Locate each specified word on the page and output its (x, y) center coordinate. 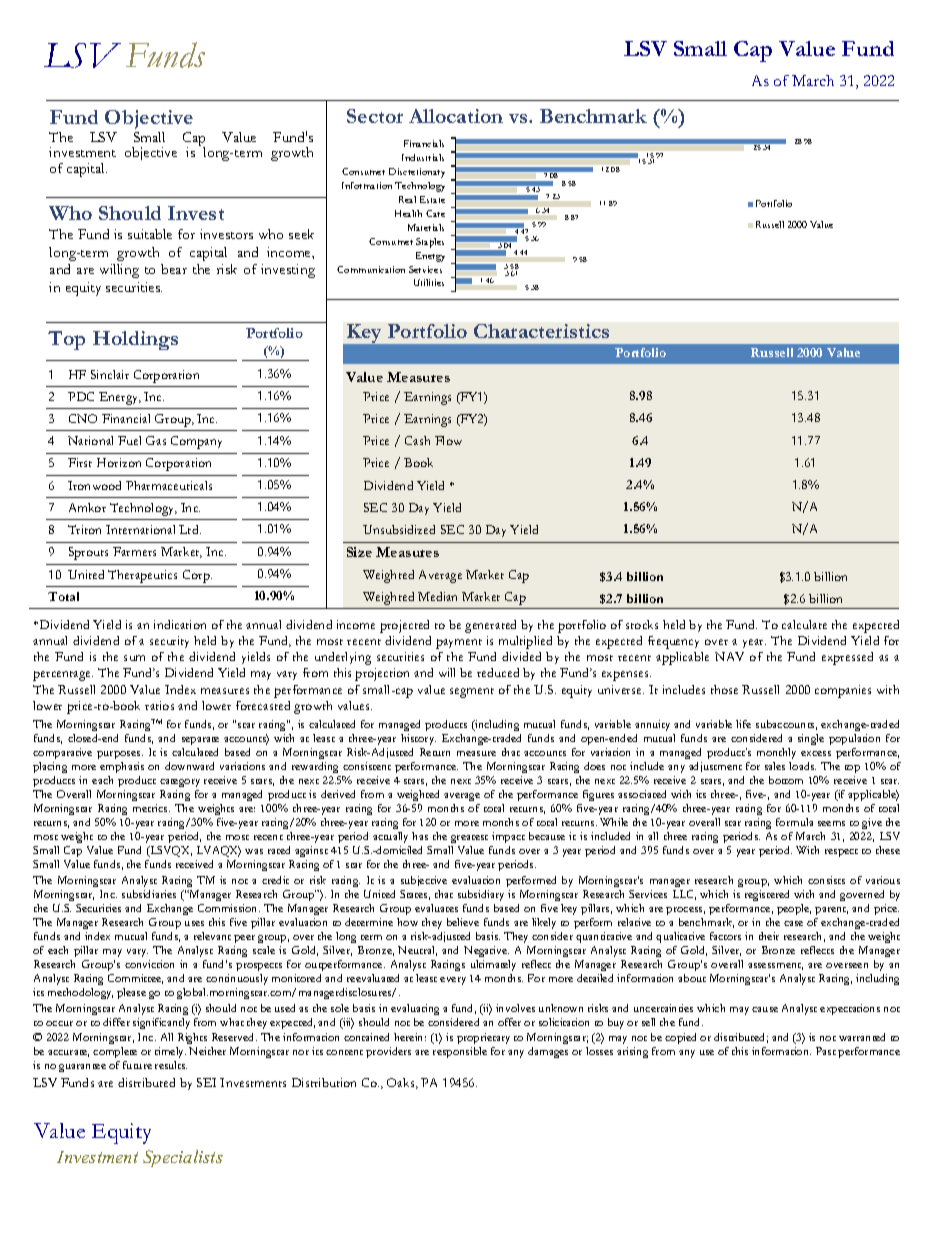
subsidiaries (149, 894)
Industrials (423, 157)
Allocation (456, 116)
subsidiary (481, 895)
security (169, 642)
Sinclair (110, 374)
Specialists (183, 1158)
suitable (150, 234)
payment (459, 644)
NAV (729, 656)
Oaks (402, 1083)
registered (767, 895)
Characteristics (541, 331)
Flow (448, 440)
